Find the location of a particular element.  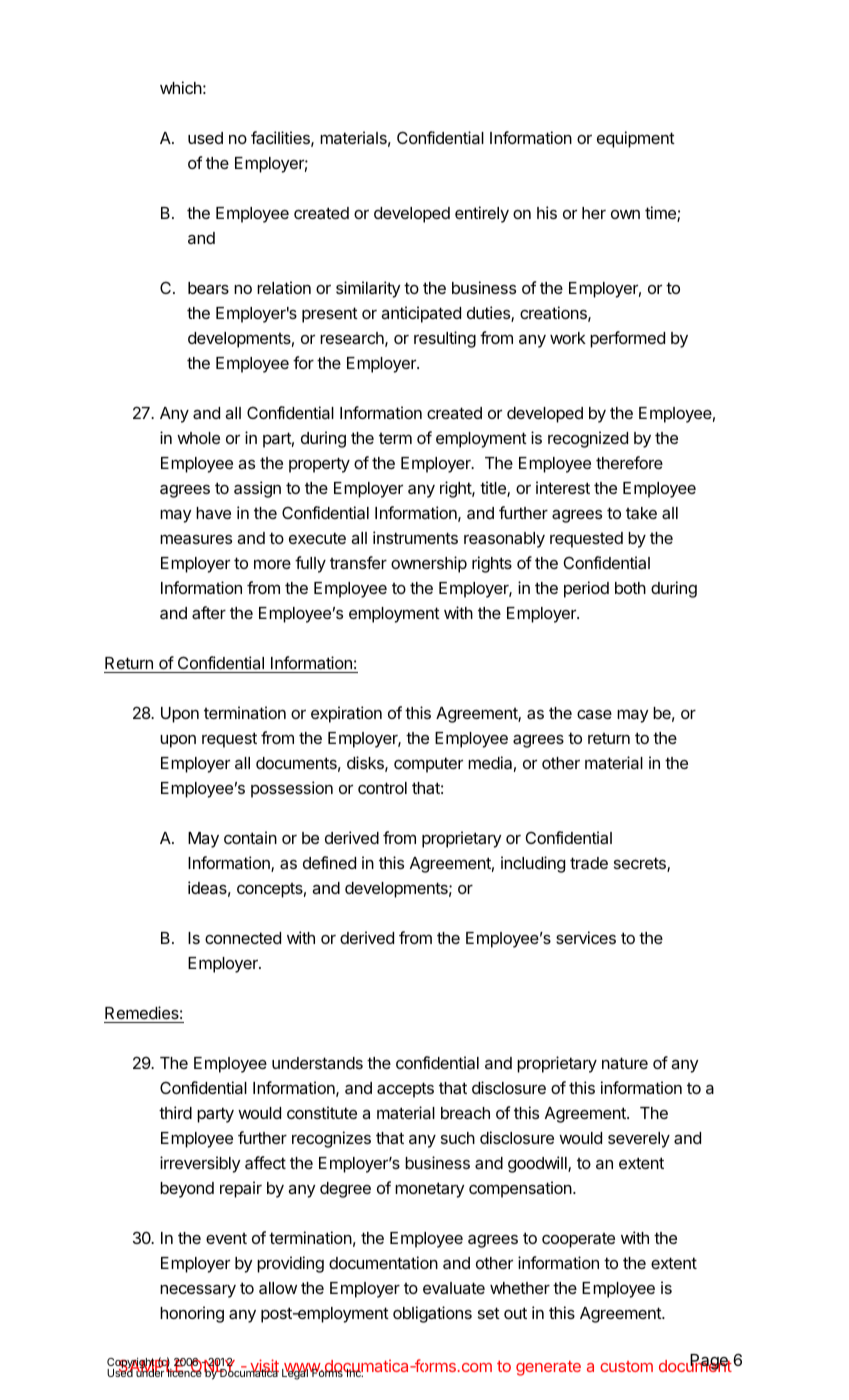

honoring is located at coordinates (192, 1314).
